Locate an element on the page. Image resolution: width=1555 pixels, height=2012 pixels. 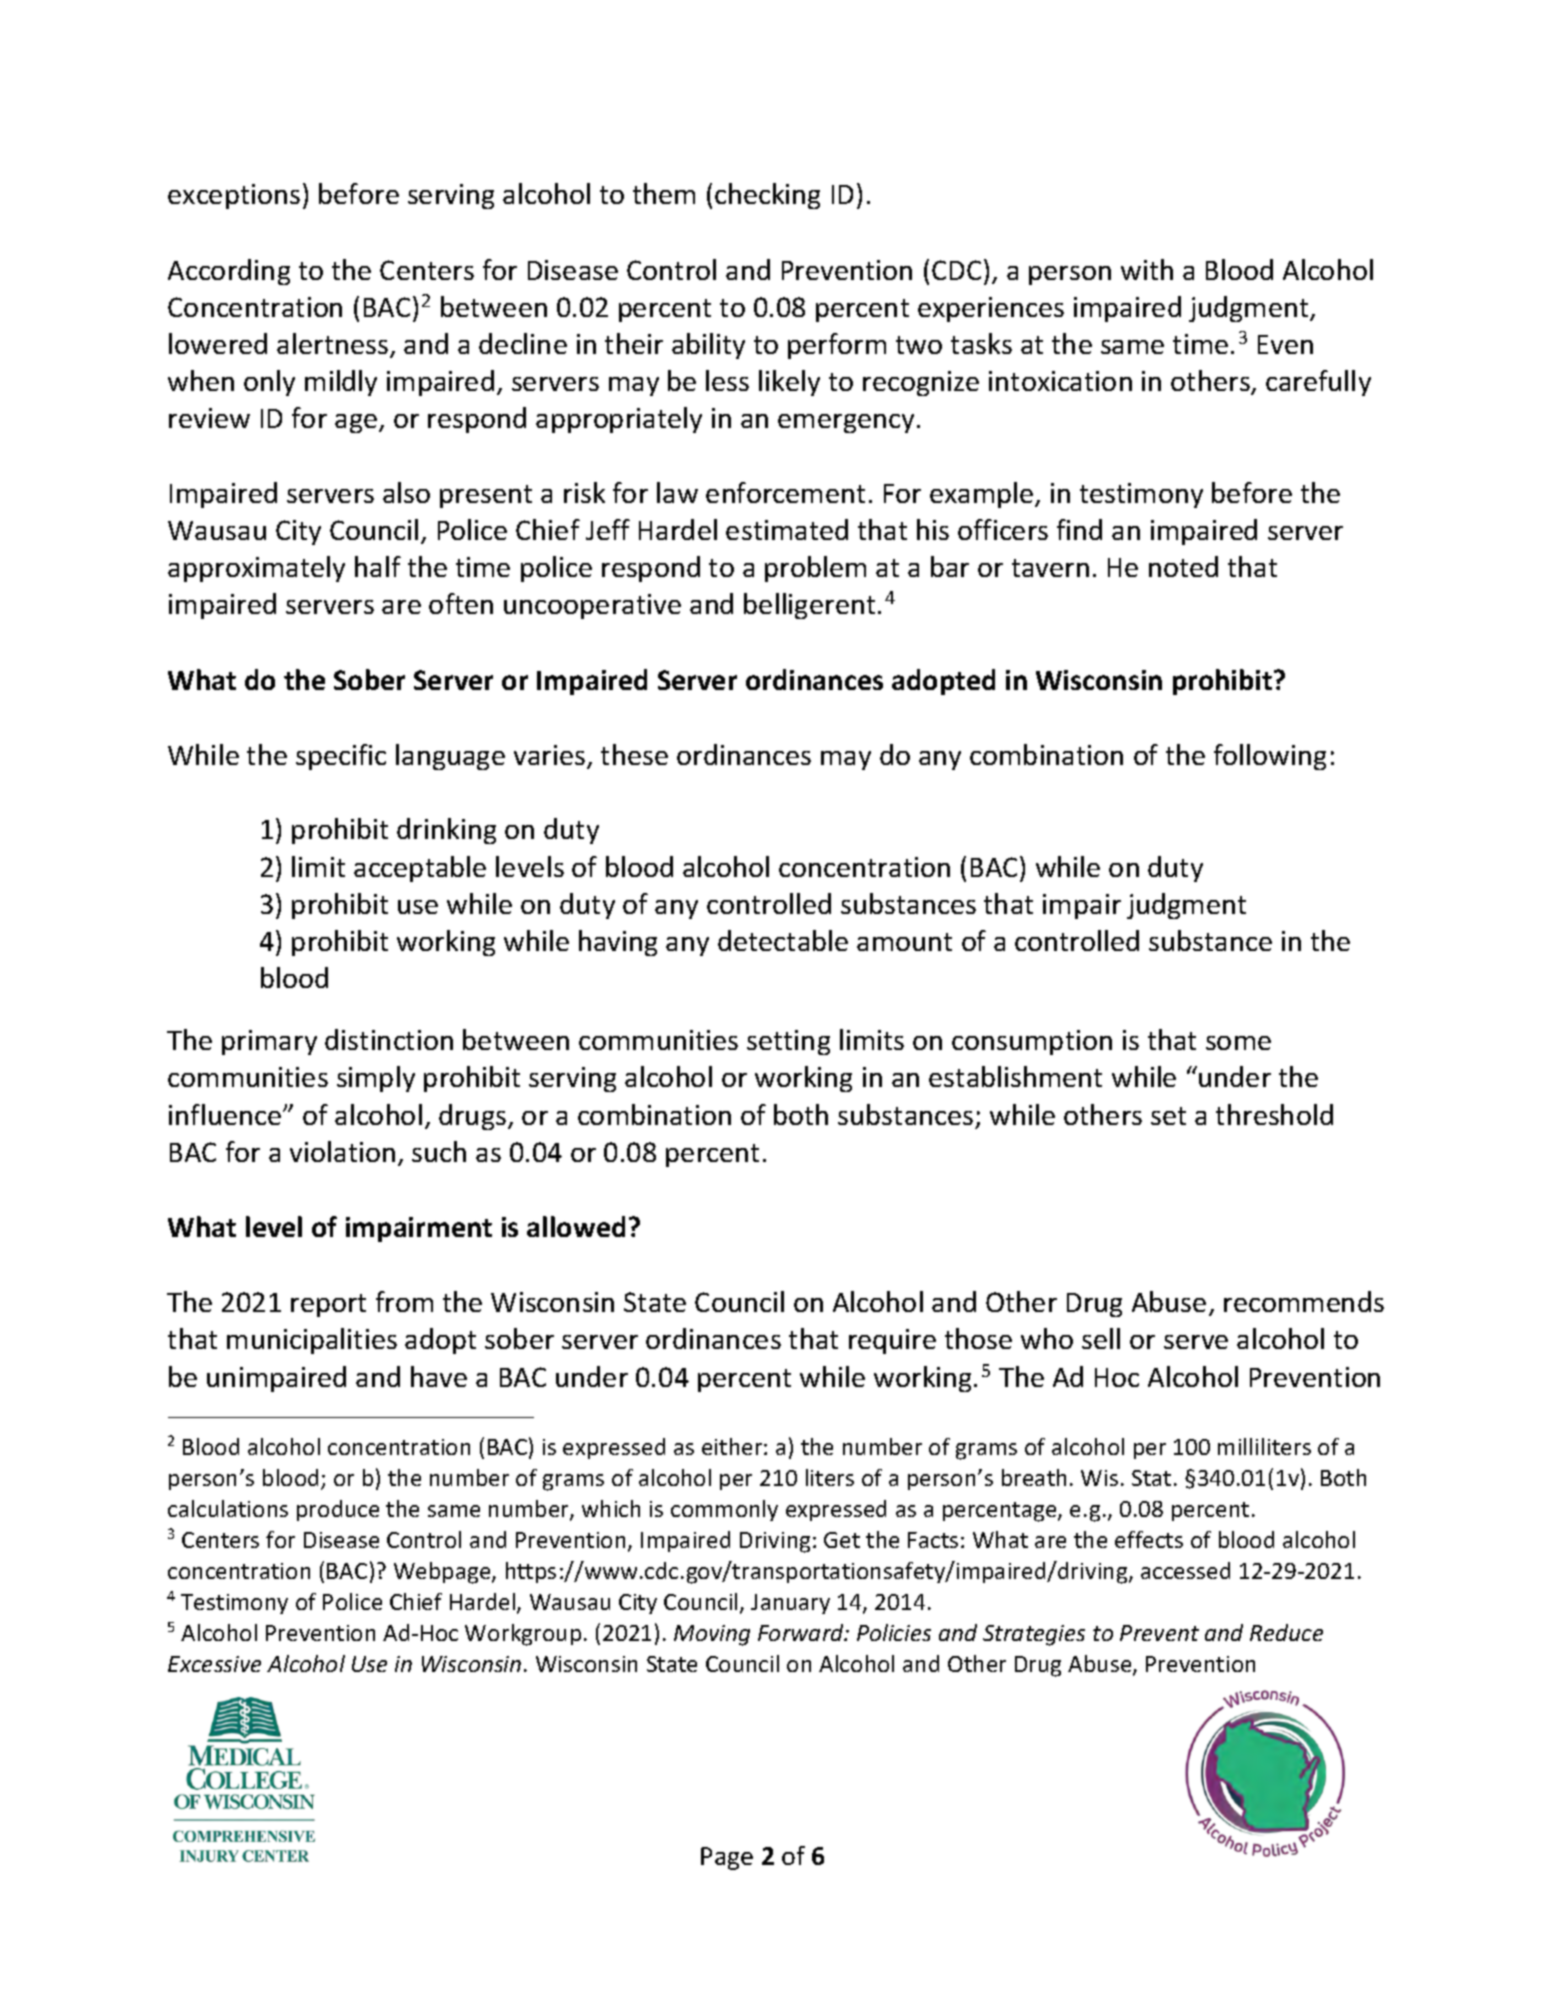
According is located at coordinates (229, 272).
